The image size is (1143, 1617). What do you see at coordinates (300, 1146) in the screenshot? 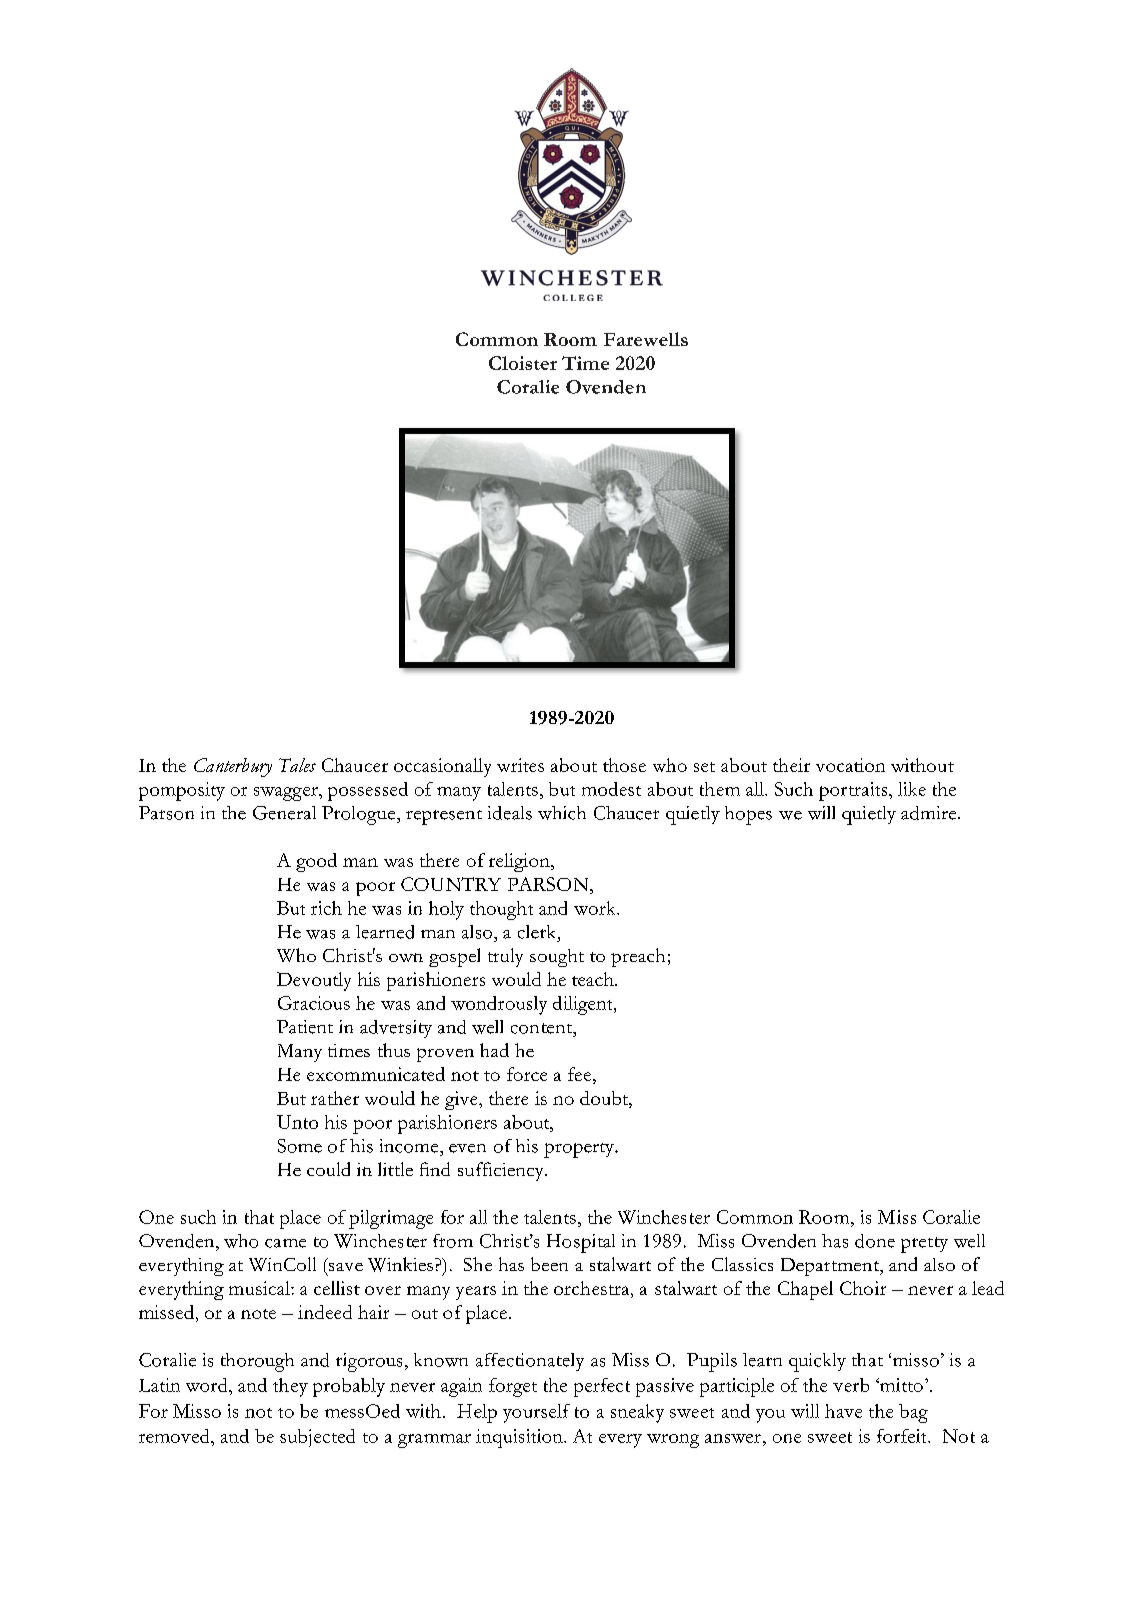
I see `Some` at bounding box center [300, 1146].
